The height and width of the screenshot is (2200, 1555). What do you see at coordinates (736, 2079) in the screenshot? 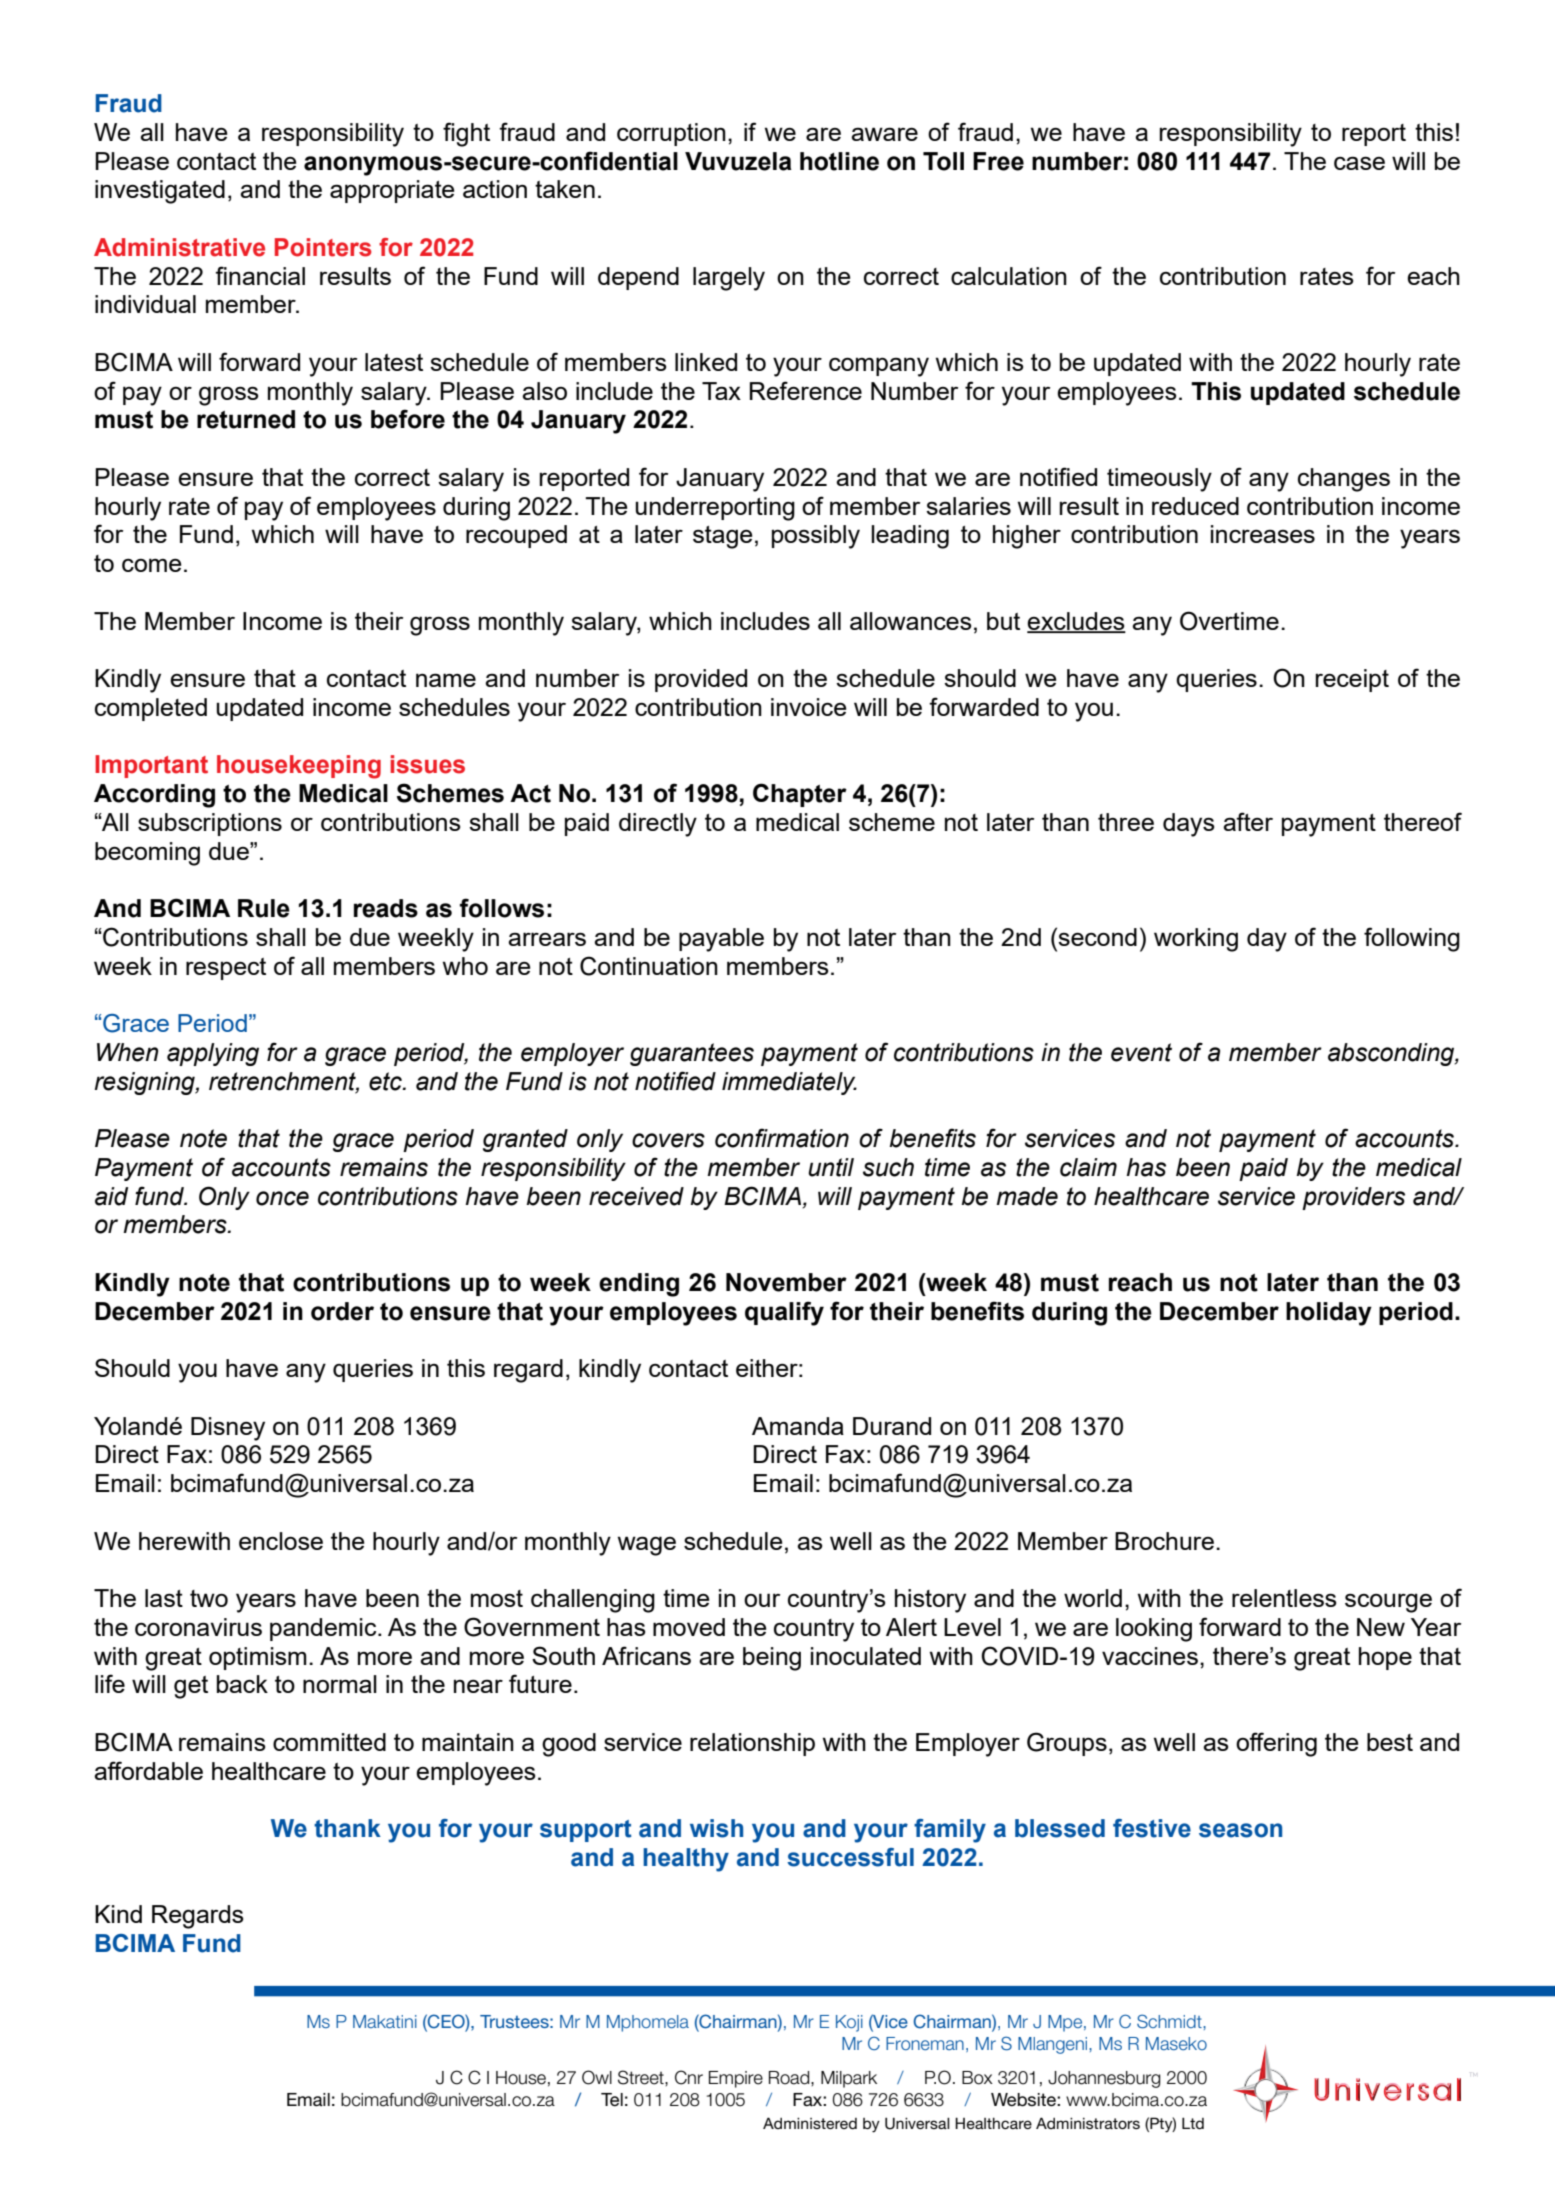
I see `Empire` at bounding box center [736, 2079].
